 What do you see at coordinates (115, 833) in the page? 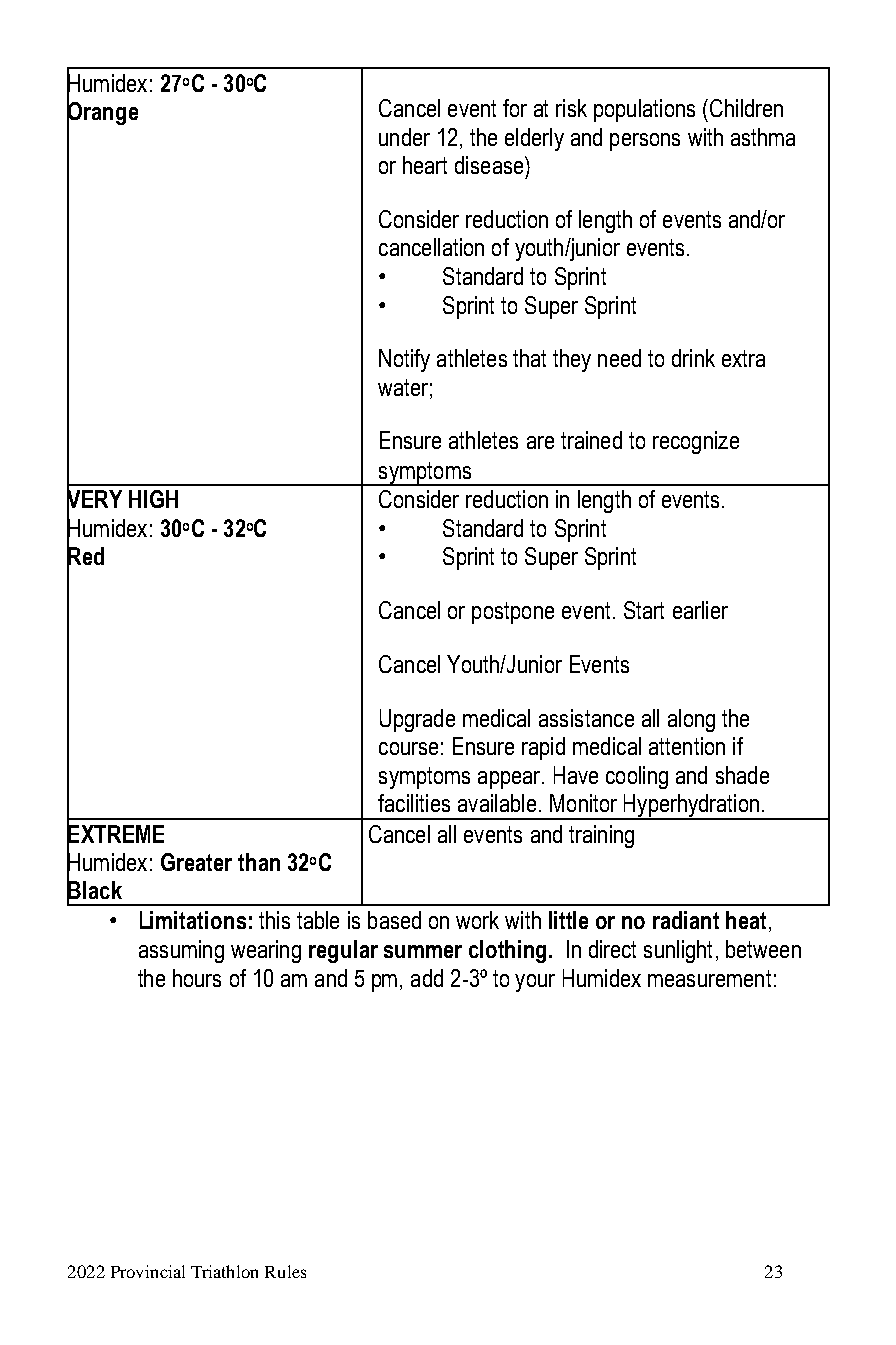
I see `EXTREME` at bounding box center [115, 833].
